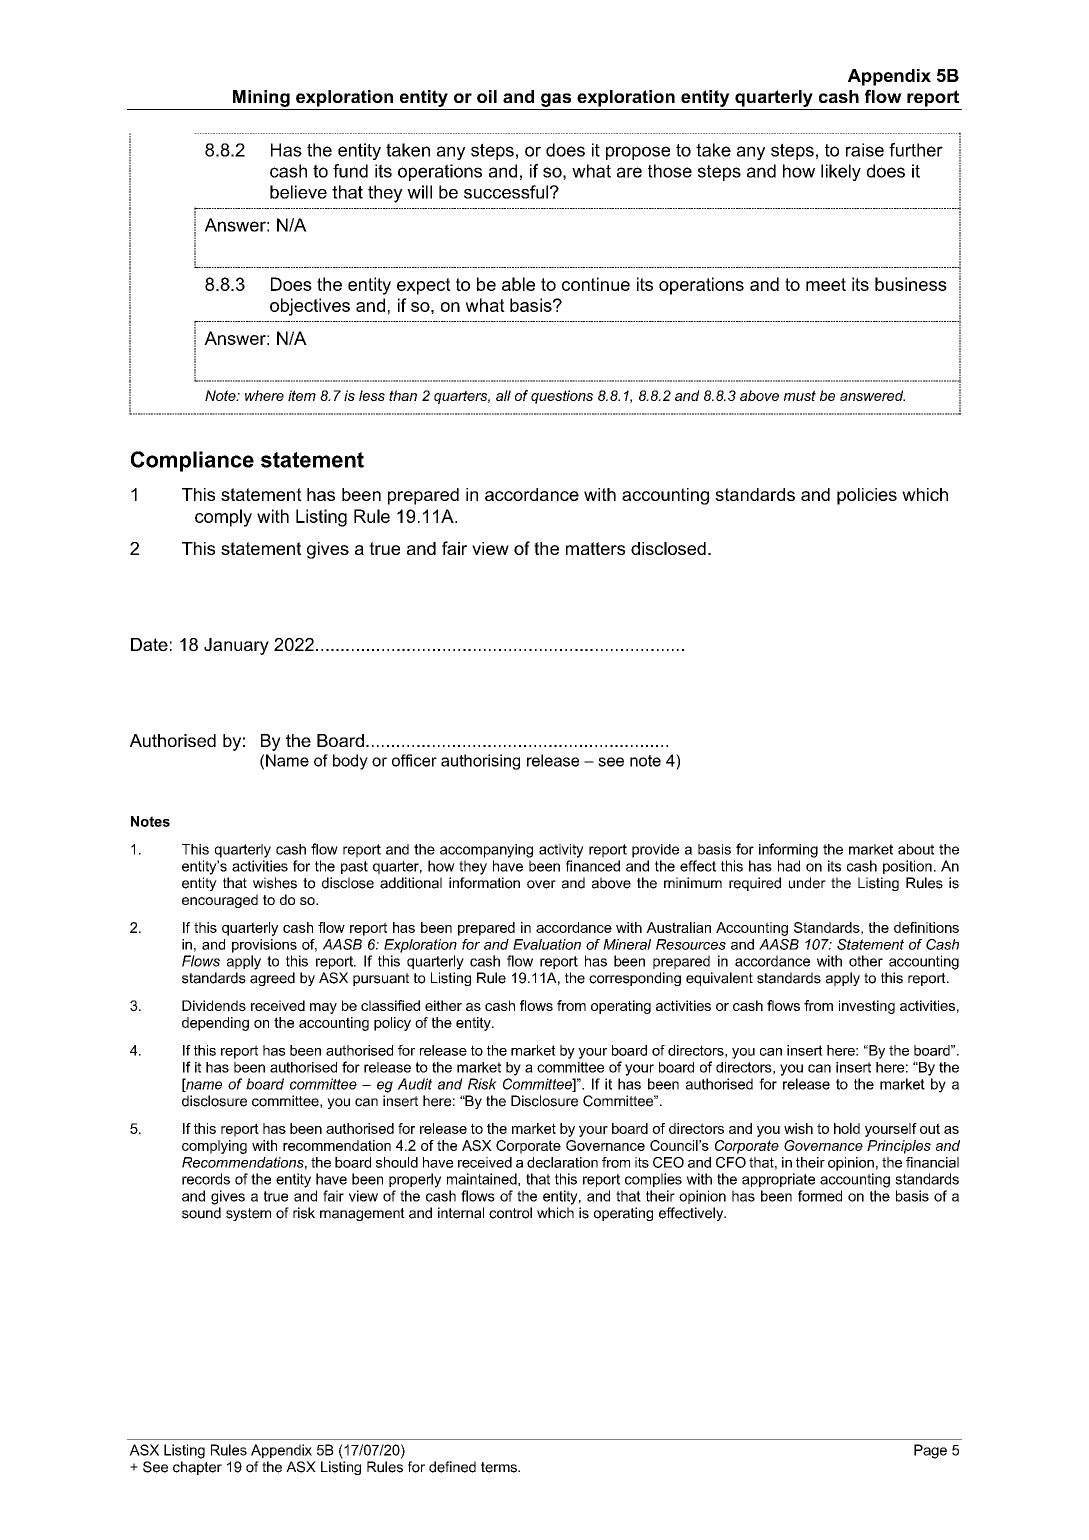 This image has width=1089, height=1540. What do you see at coordinates (197, 1468) in the image?
I see `chapter` at bounding box center [197, 1468].
